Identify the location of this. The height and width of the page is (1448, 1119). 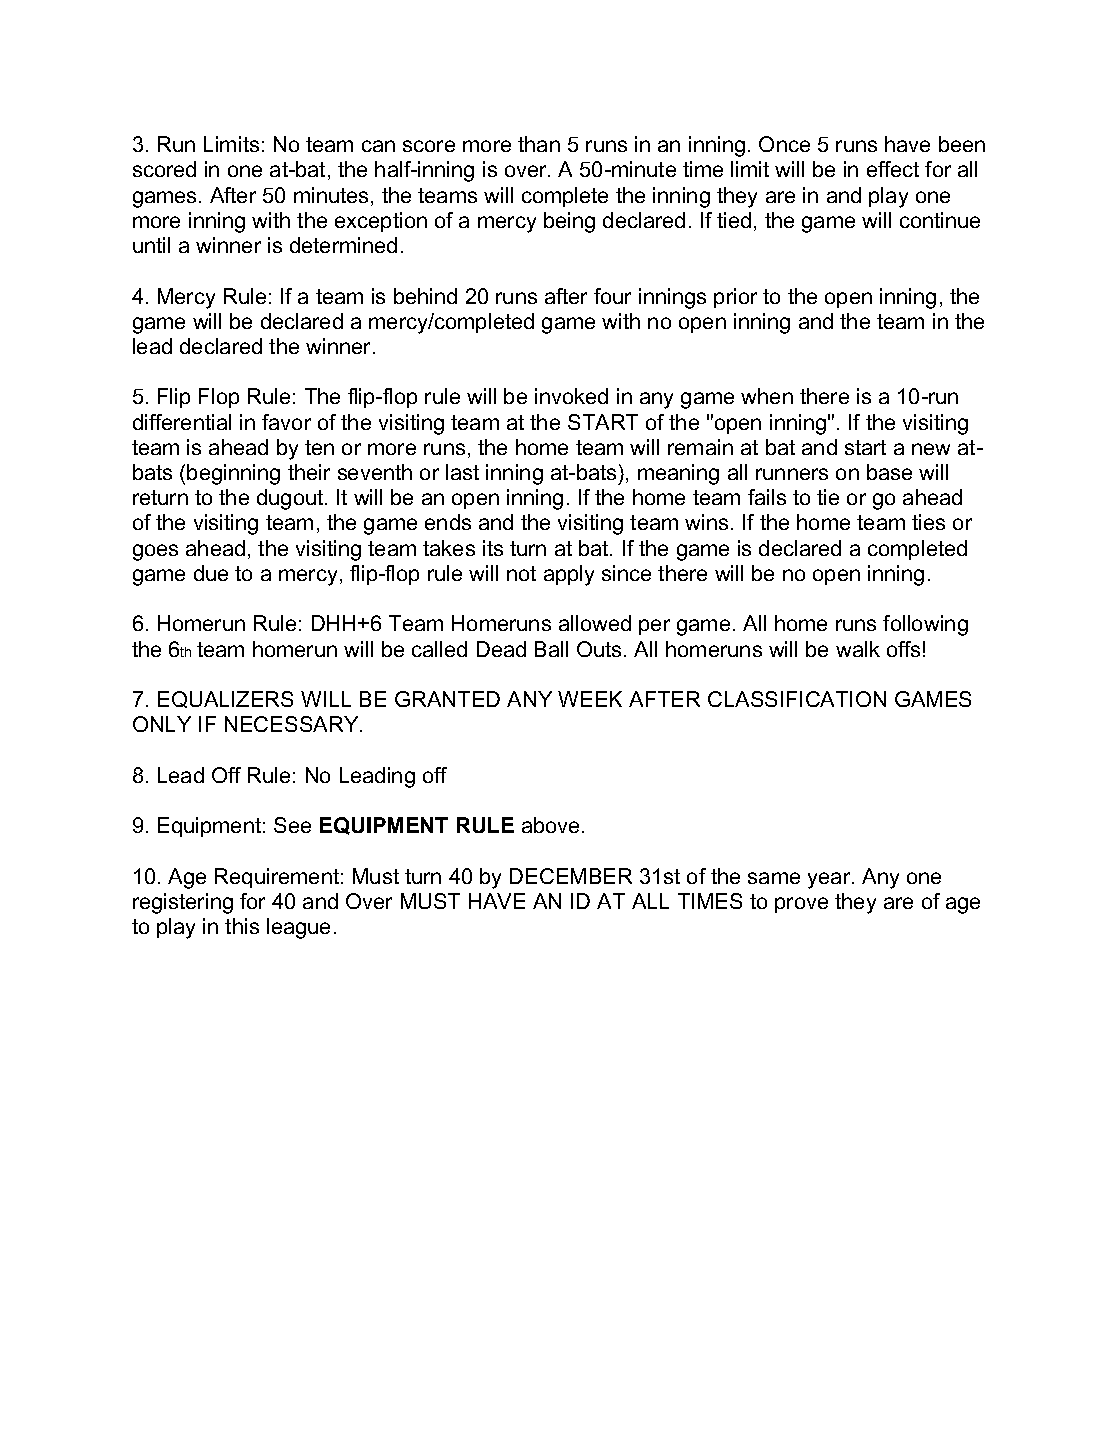
(242, 926).
